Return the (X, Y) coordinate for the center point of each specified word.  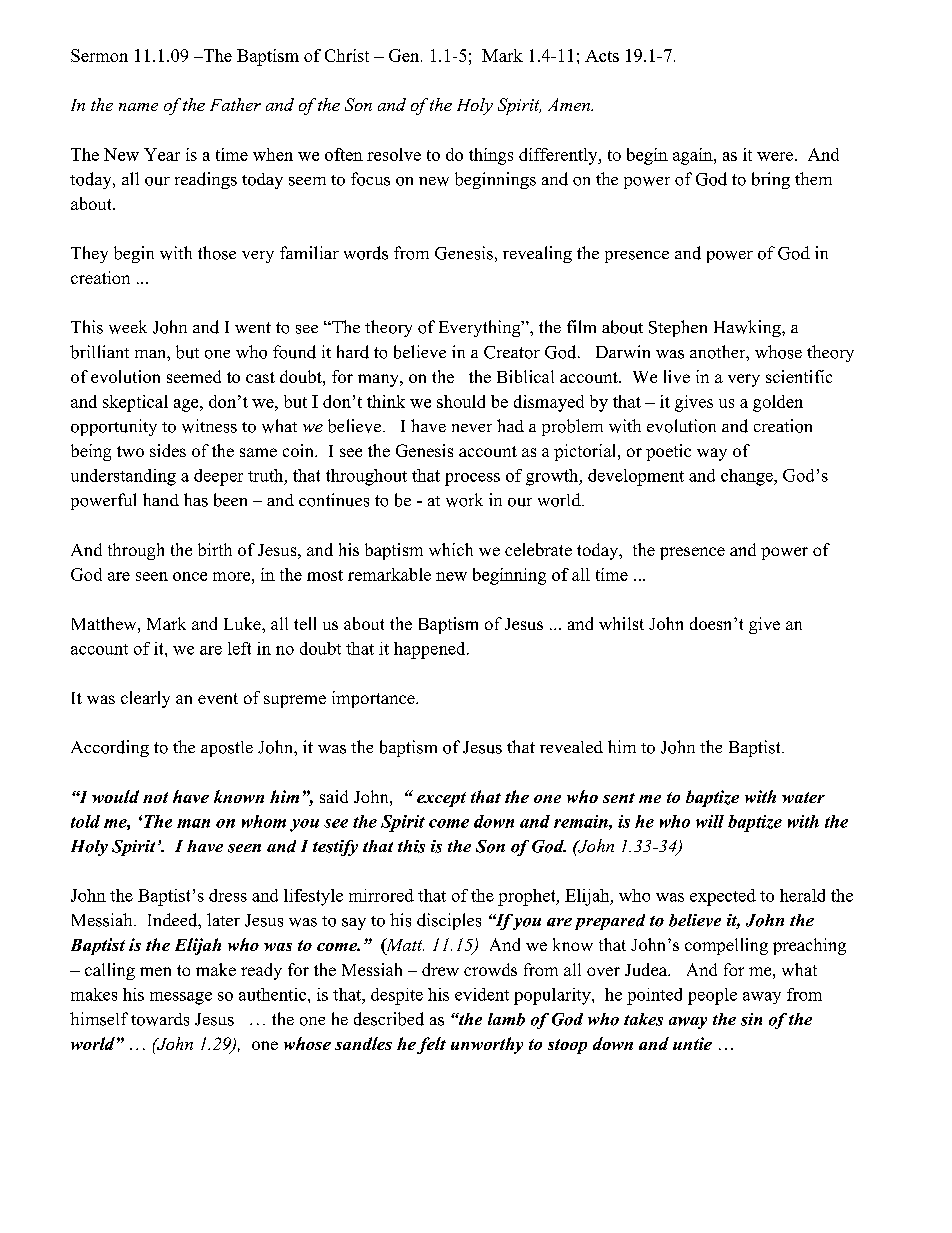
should (461, 401)
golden (778, 403)
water (803, 797)
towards (160, 1019)
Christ (347, 55)
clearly (145, 699)
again (694, 156)
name (138, 107)
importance (374, 699)
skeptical (135, 403)
